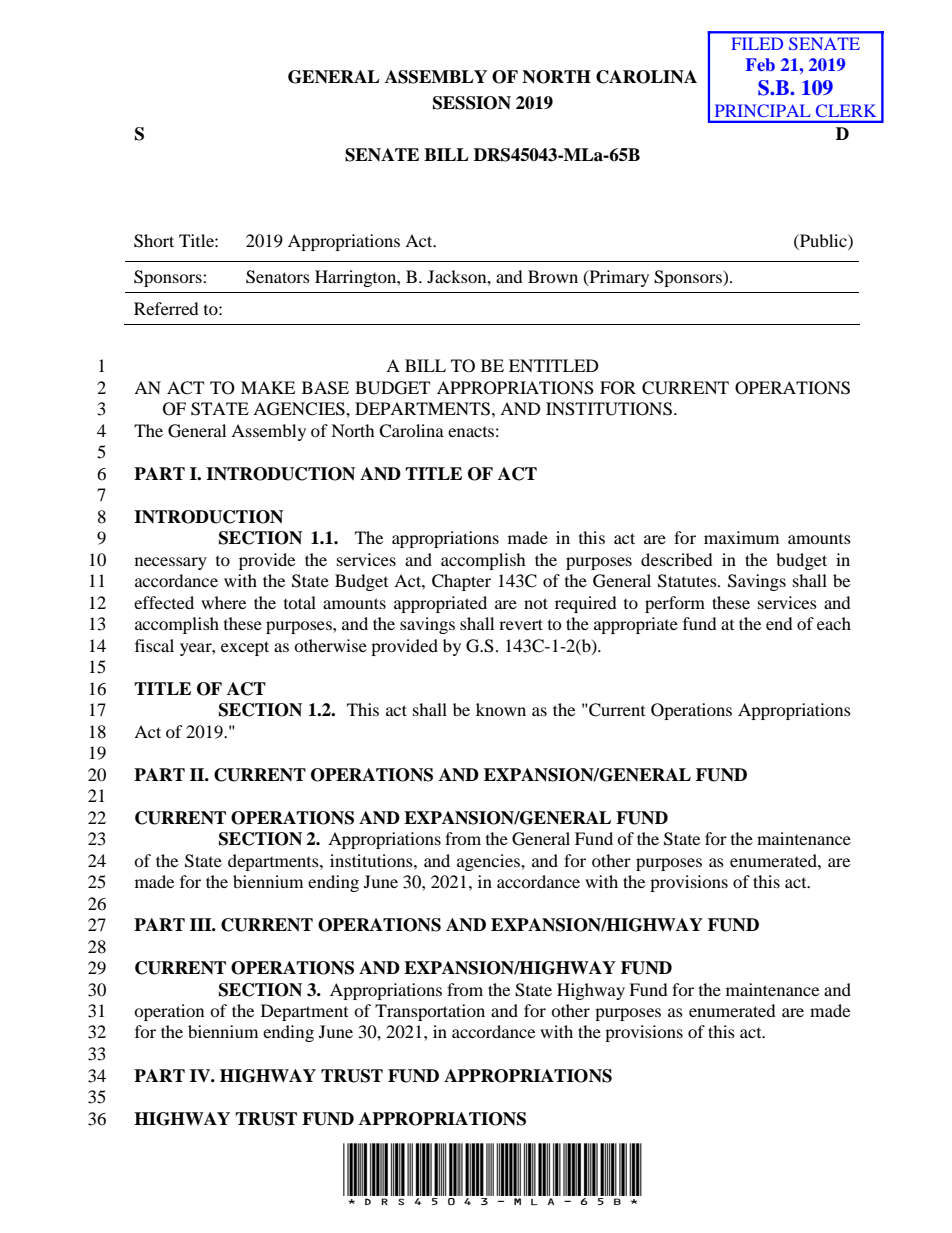 The width and height of the screenshot is (952, 1233). Describe the element at coordinates (834, 623) in the screenshot. I see `each` at that location.
